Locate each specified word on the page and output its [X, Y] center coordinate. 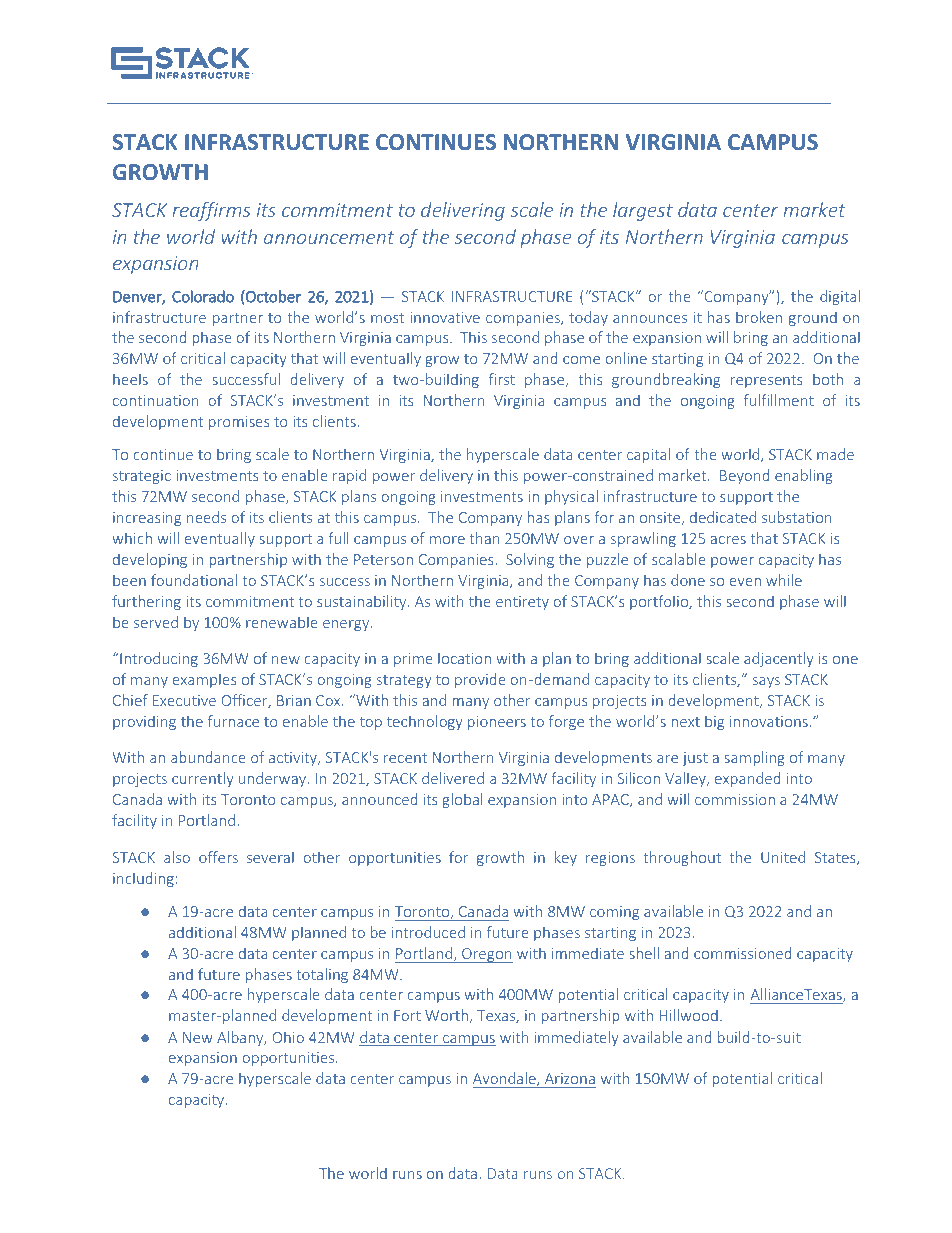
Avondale [505, 1079]
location [464, 658]
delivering [463, 211]
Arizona [570, 1078]
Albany [241, 1038]
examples [204, 680]
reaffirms [211, 211]
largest [643, 211]
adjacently [779, 659]
